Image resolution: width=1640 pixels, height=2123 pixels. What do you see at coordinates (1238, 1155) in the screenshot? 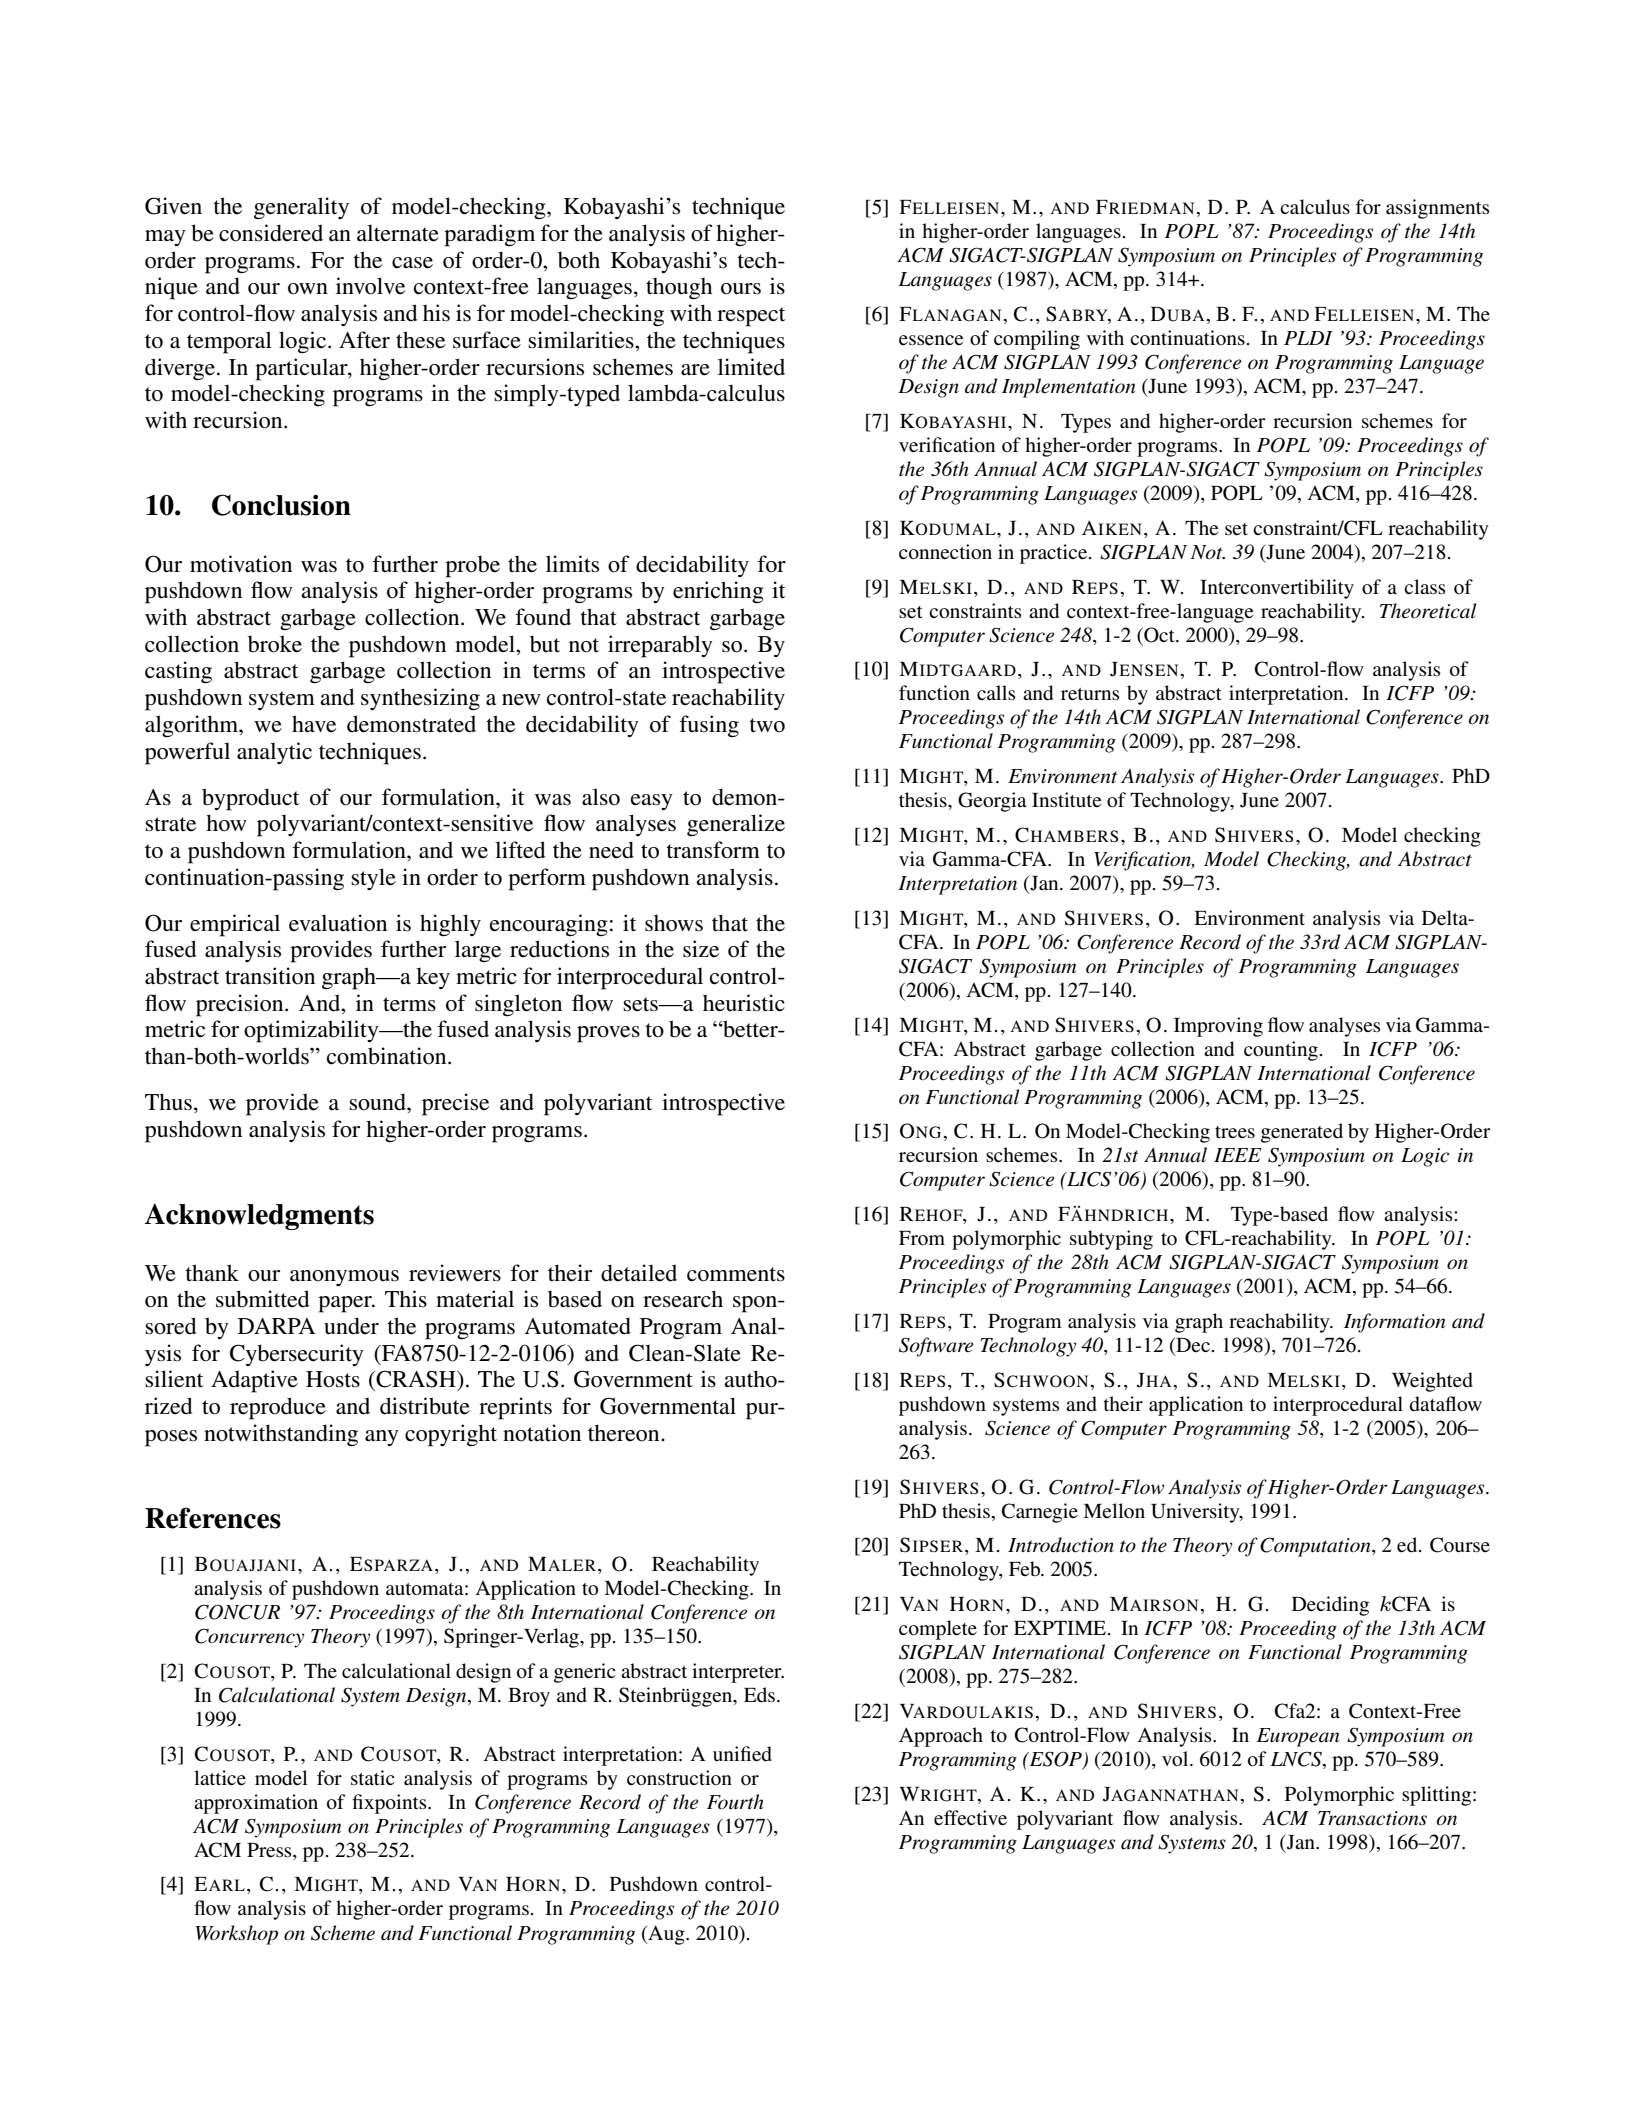
I see `IEEE` at bounding box center [1238, 1155].
